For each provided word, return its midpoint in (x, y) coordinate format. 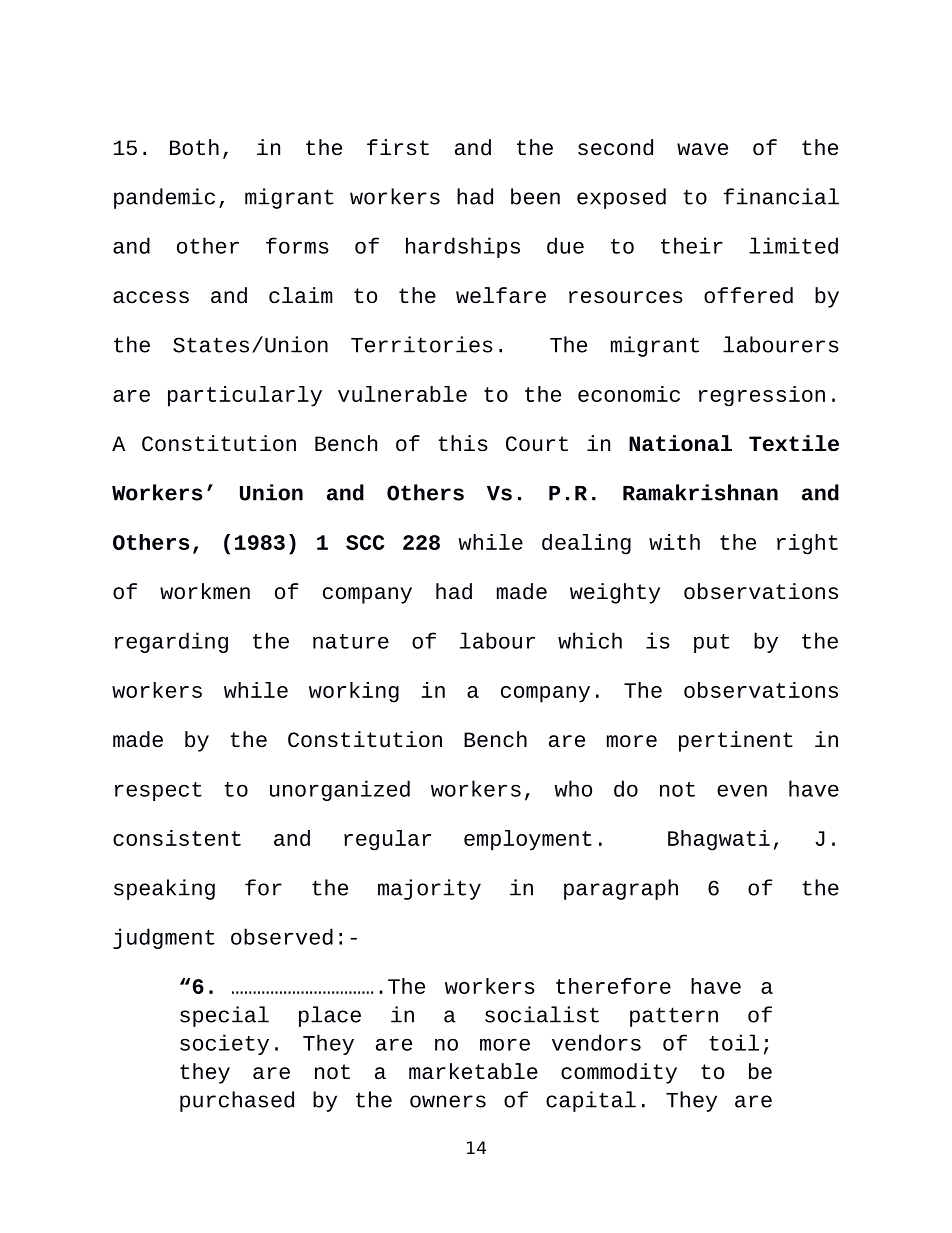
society (224, 1044)
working (354, 692)
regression (762, 396)
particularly (245, 396)
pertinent (736, 741)
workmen (205, 591)
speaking (164, 889)
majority (429, 889)
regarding (171, 642)
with (674, 542)
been (535, 196)
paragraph (621, 889)
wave (702, 149)
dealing (586, 544)
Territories (422, 344)
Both (194, 147)
